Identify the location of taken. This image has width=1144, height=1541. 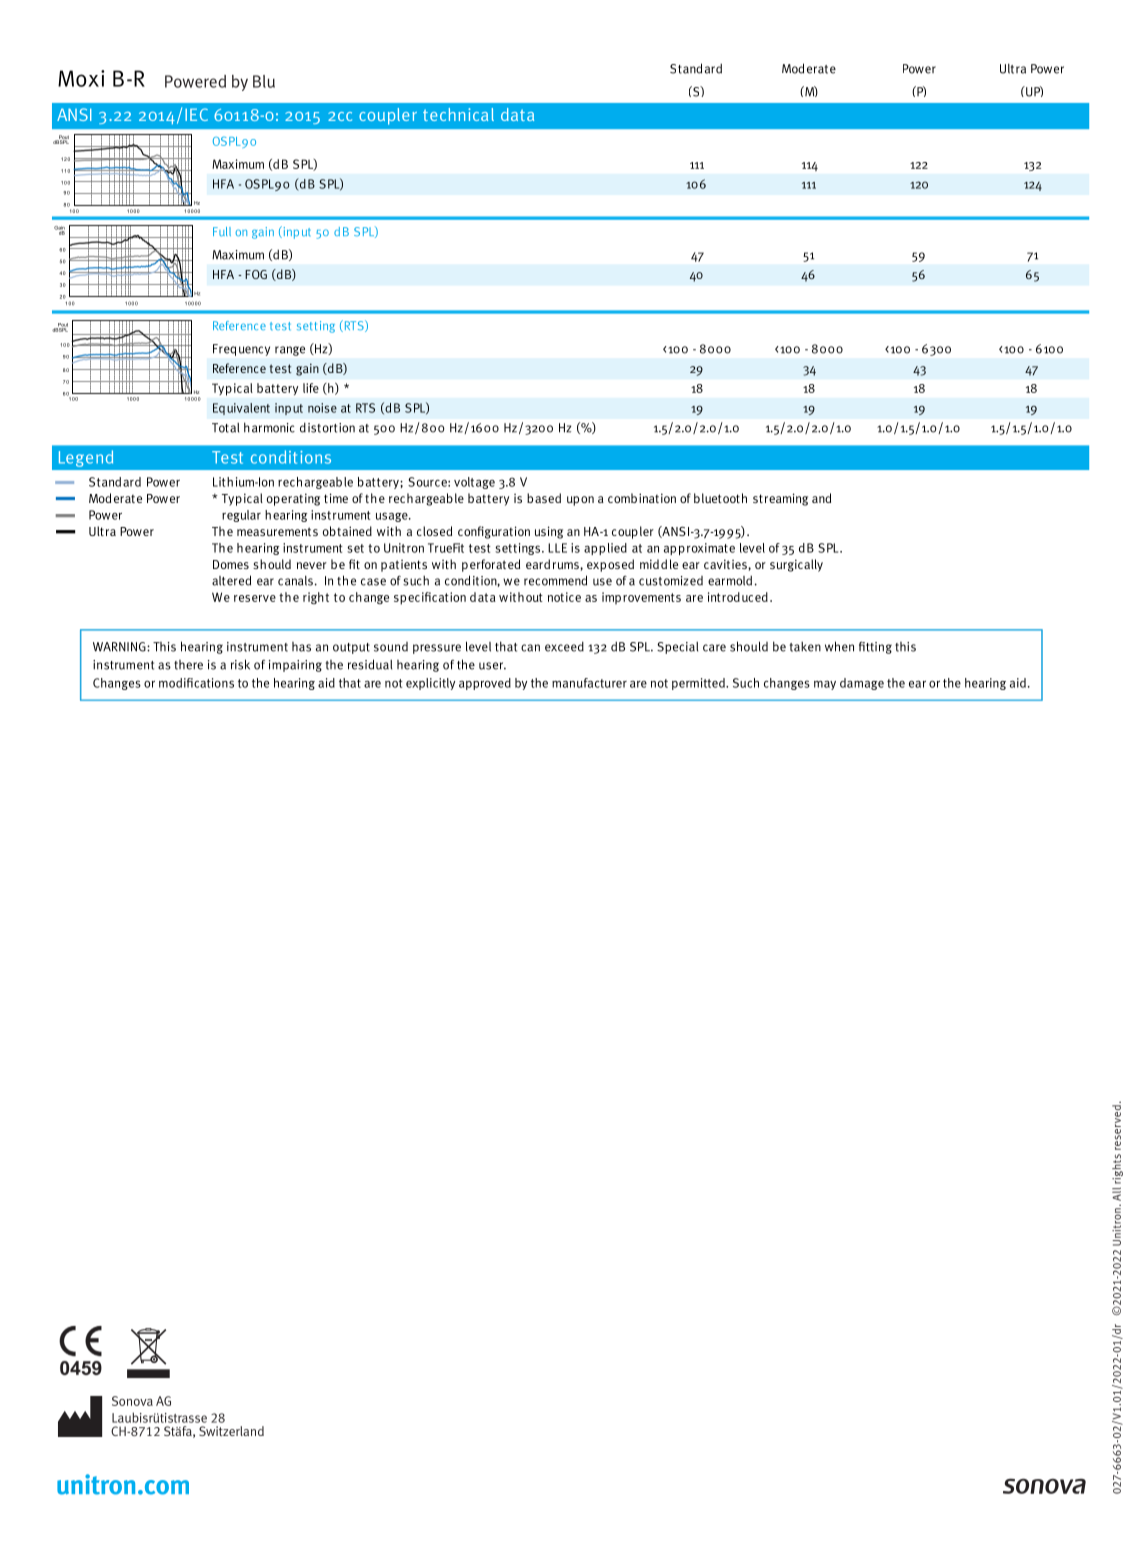
(805, 646).
